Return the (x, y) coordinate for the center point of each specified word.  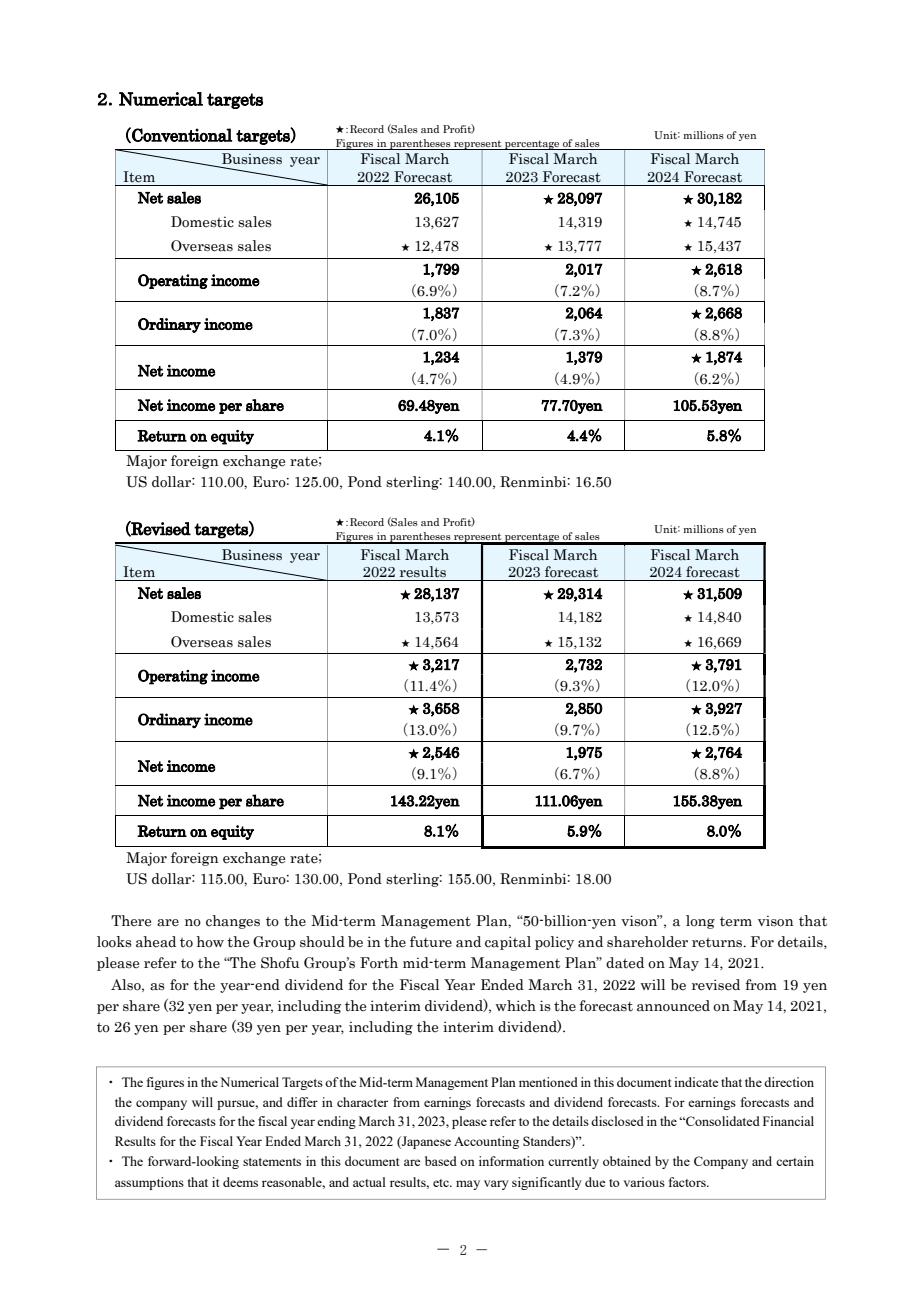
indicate (696, 1082)
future (431, 942)
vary (496, 1185)
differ (302, 1102)
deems (240, 1182)
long (700, 922)
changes (233, 922)
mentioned (548, 1082)
